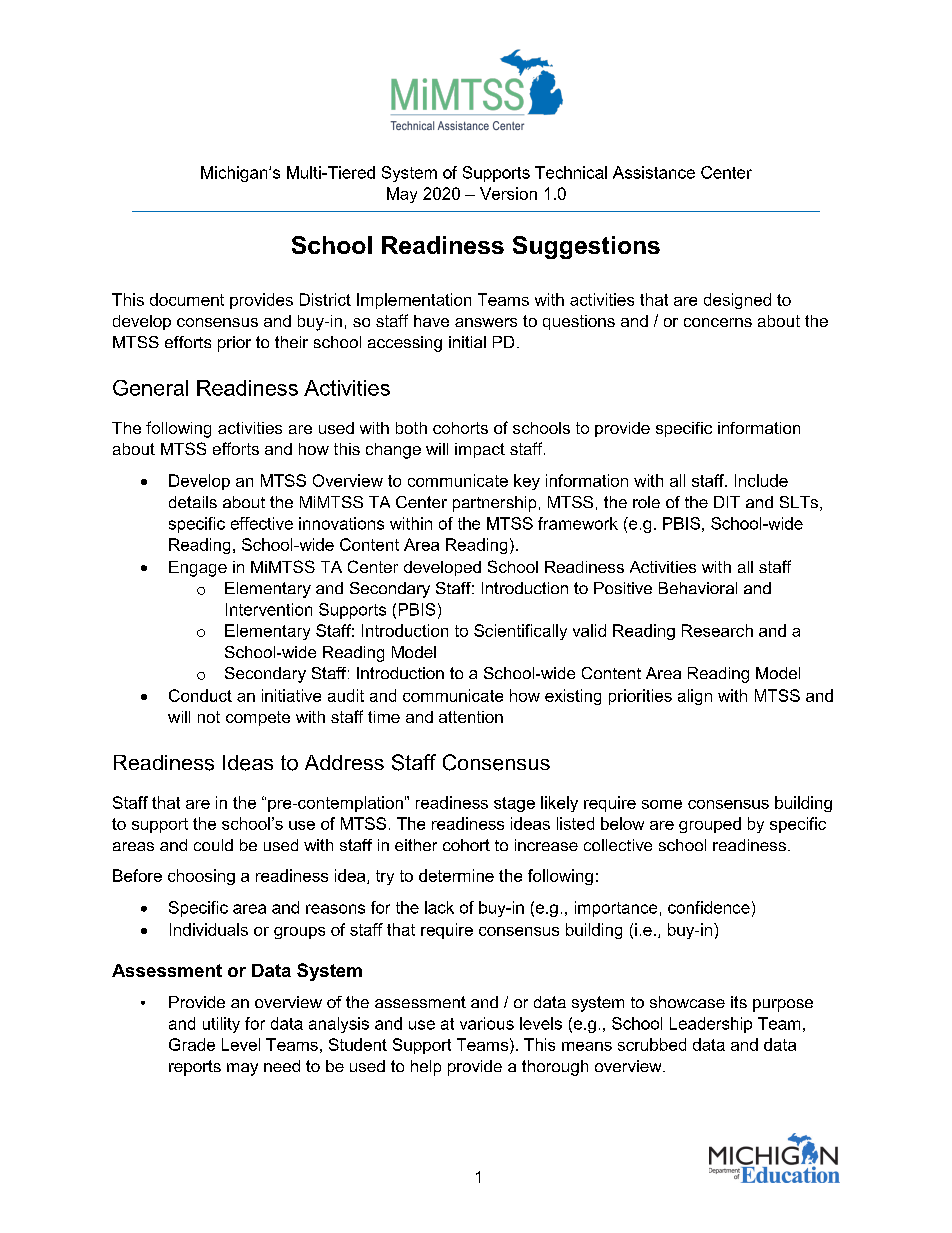 The width and height of the document is (952, 1233). I want to click on Grade, so click(192, 1044).
